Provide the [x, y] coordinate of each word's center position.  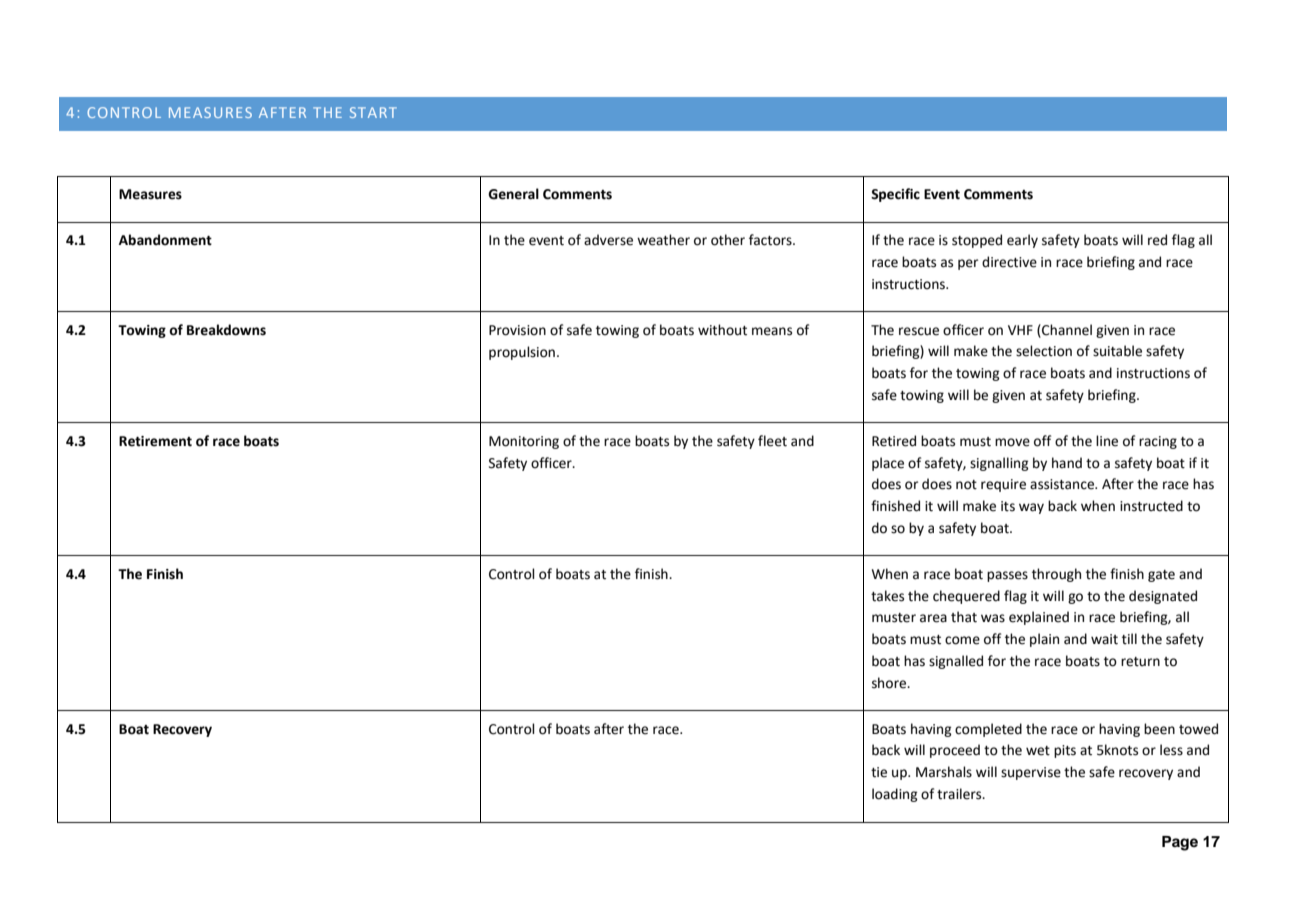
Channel [1066, 330]
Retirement [155, 441]
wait [1104, 639]
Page [1180, 843]
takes [887, 596]
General [513, 194]
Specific [895, 195]
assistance [1063, 484]
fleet [772, 441]
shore [890, 683]
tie [879, 772]
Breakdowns [226, 330]
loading [895, 795]
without [722, 330]
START [373, 112]
